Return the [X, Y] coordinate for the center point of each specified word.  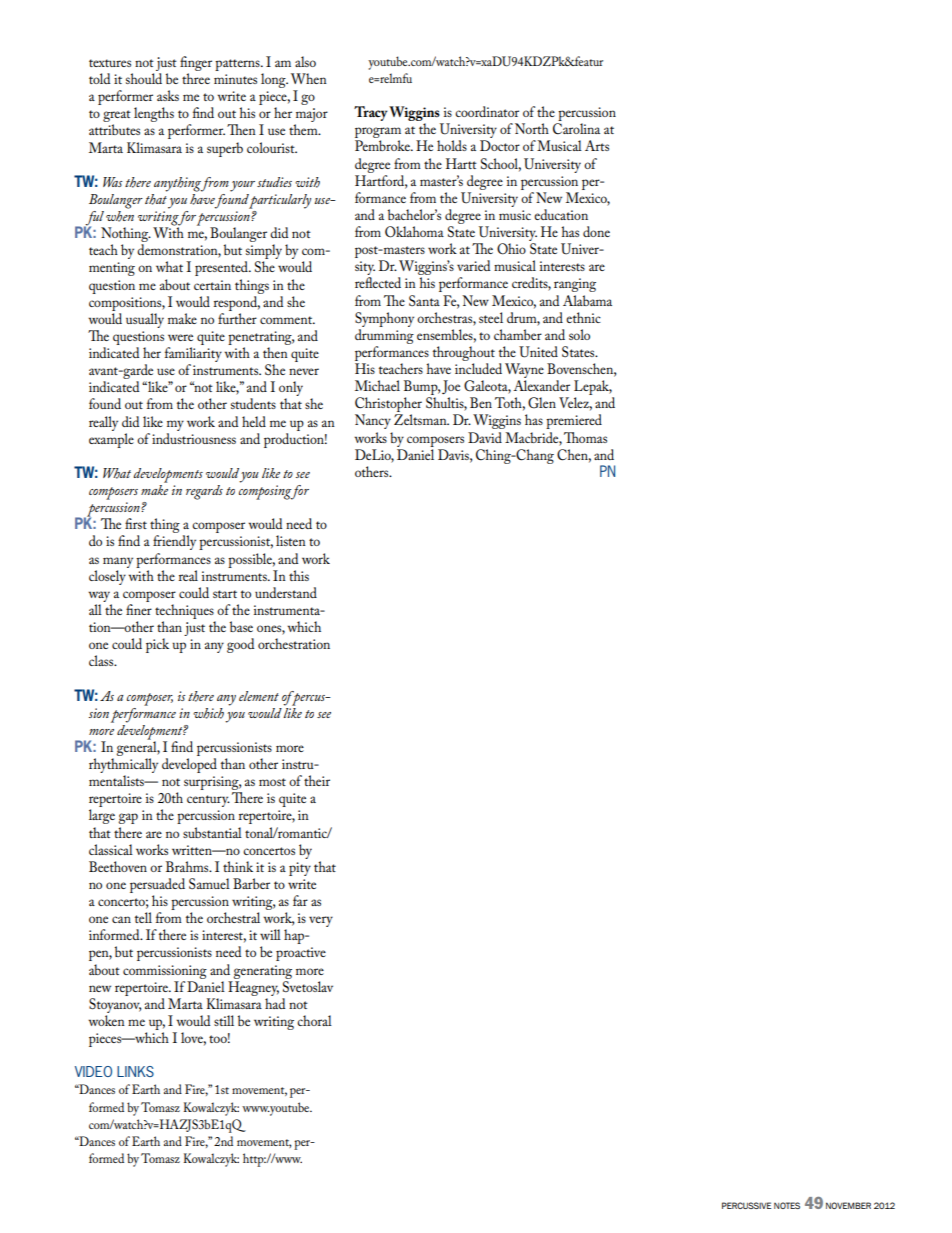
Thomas [585, 437]
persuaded [157, 887]
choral [314, 1020]
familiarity [193, 356]
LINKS [135, 1071]
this [299, 575]
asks [168, 95]
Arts [597, 145]
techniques [184, 611]
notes [787, 1205]
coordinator [487, 111]
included [478, 368]
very [321, 921]
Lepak [593, 389]
